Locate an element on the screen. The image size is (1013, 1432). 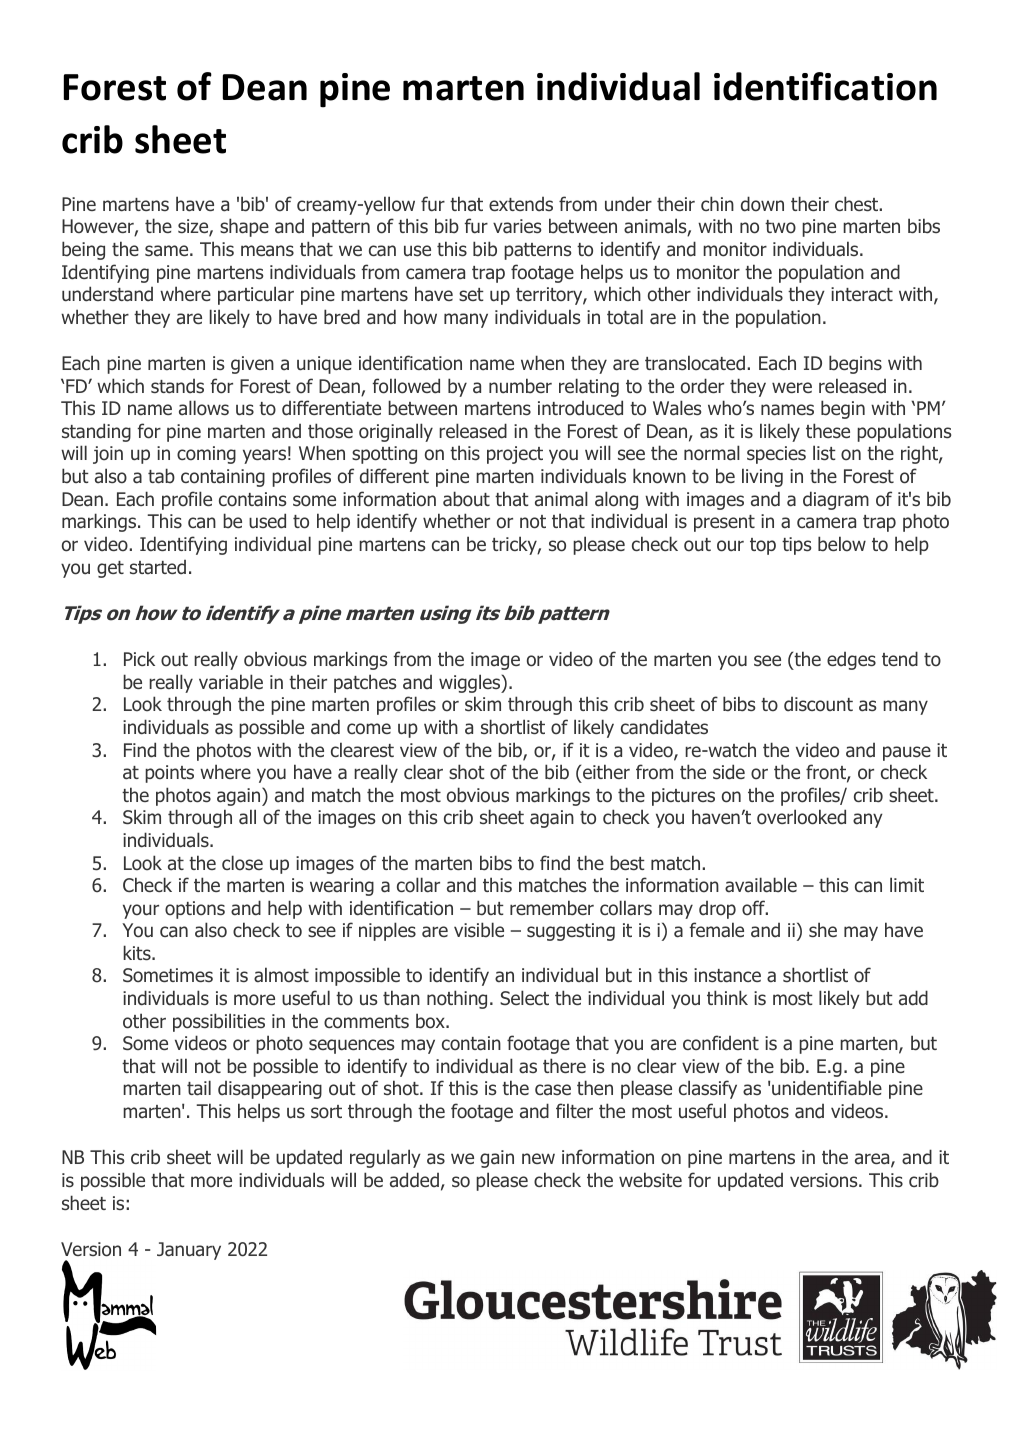
come is located at coordinates (369, 729).
